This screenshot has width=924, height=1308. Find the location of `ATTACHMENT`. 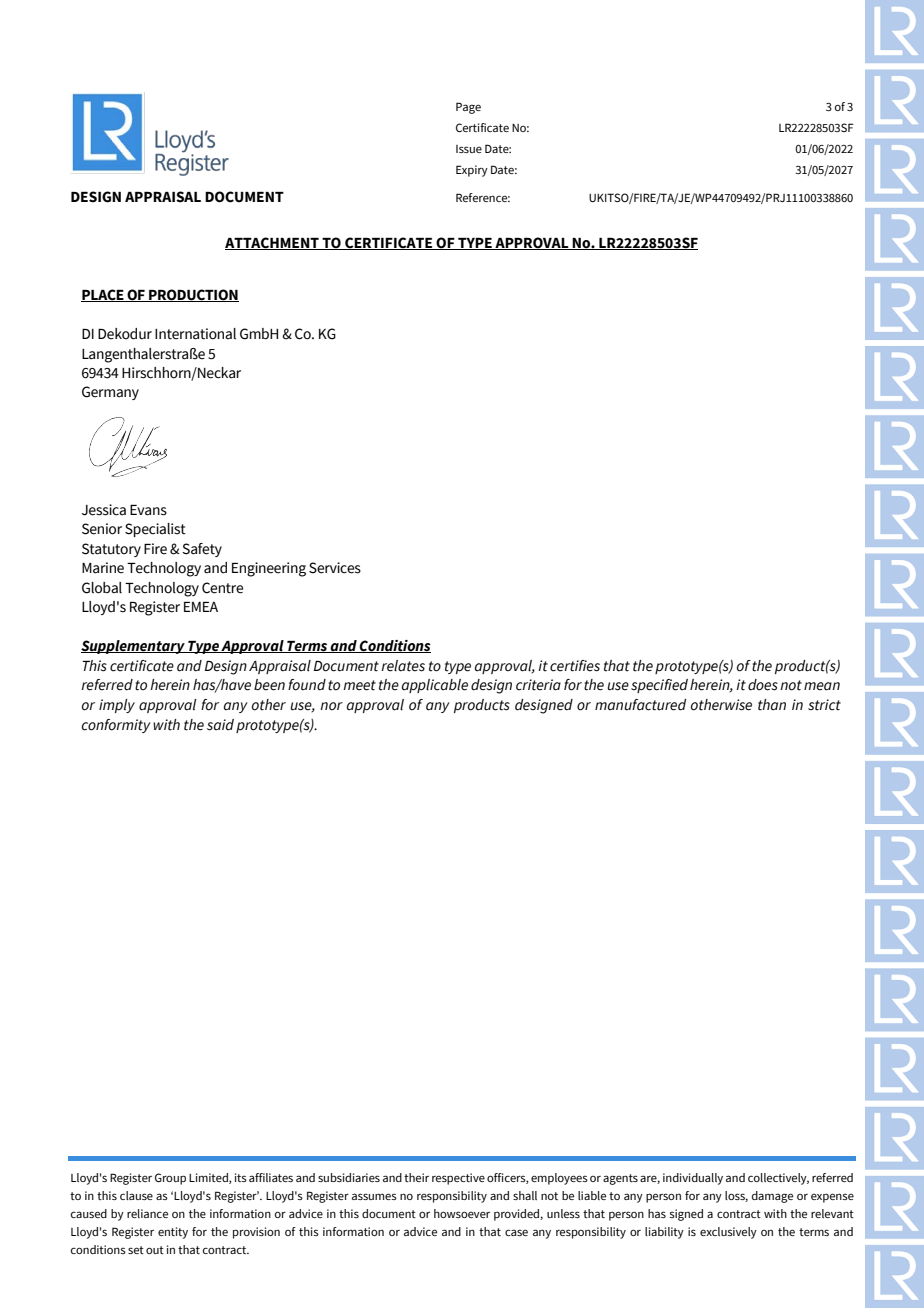

ATTACHMENT is located at coordinates (273, 243).
